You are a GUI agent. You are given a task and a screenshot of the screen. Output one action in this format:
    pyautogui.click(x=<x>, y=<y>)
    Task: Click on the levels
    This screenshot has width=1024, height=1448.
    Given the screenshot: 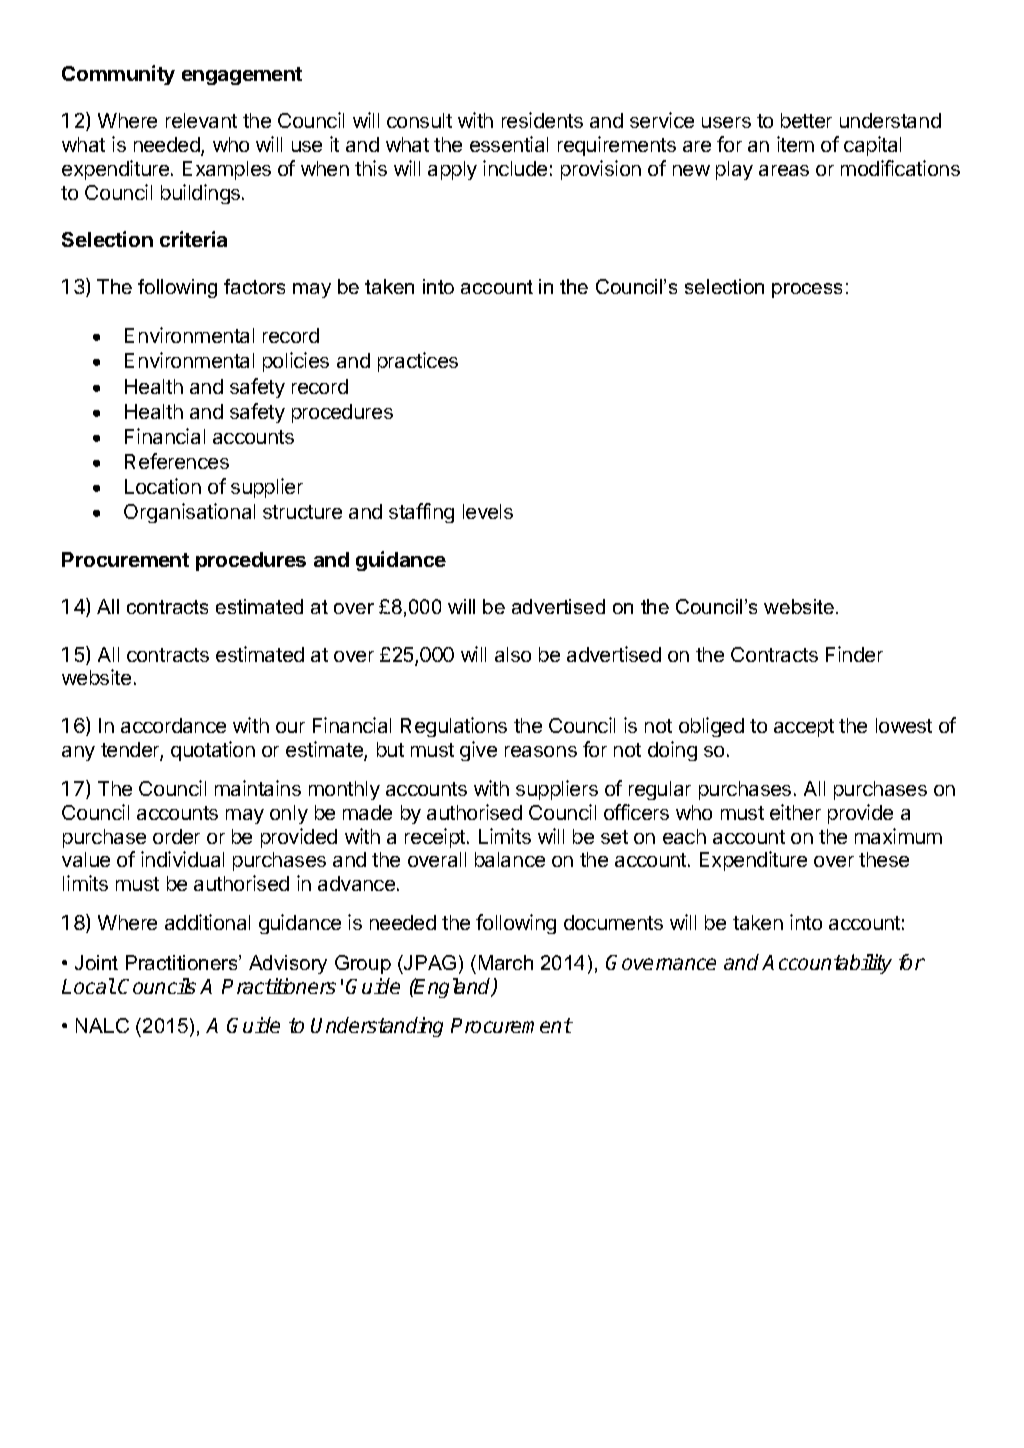 What is the action you would take?
    pyautogui.click(x=488, y=511)
